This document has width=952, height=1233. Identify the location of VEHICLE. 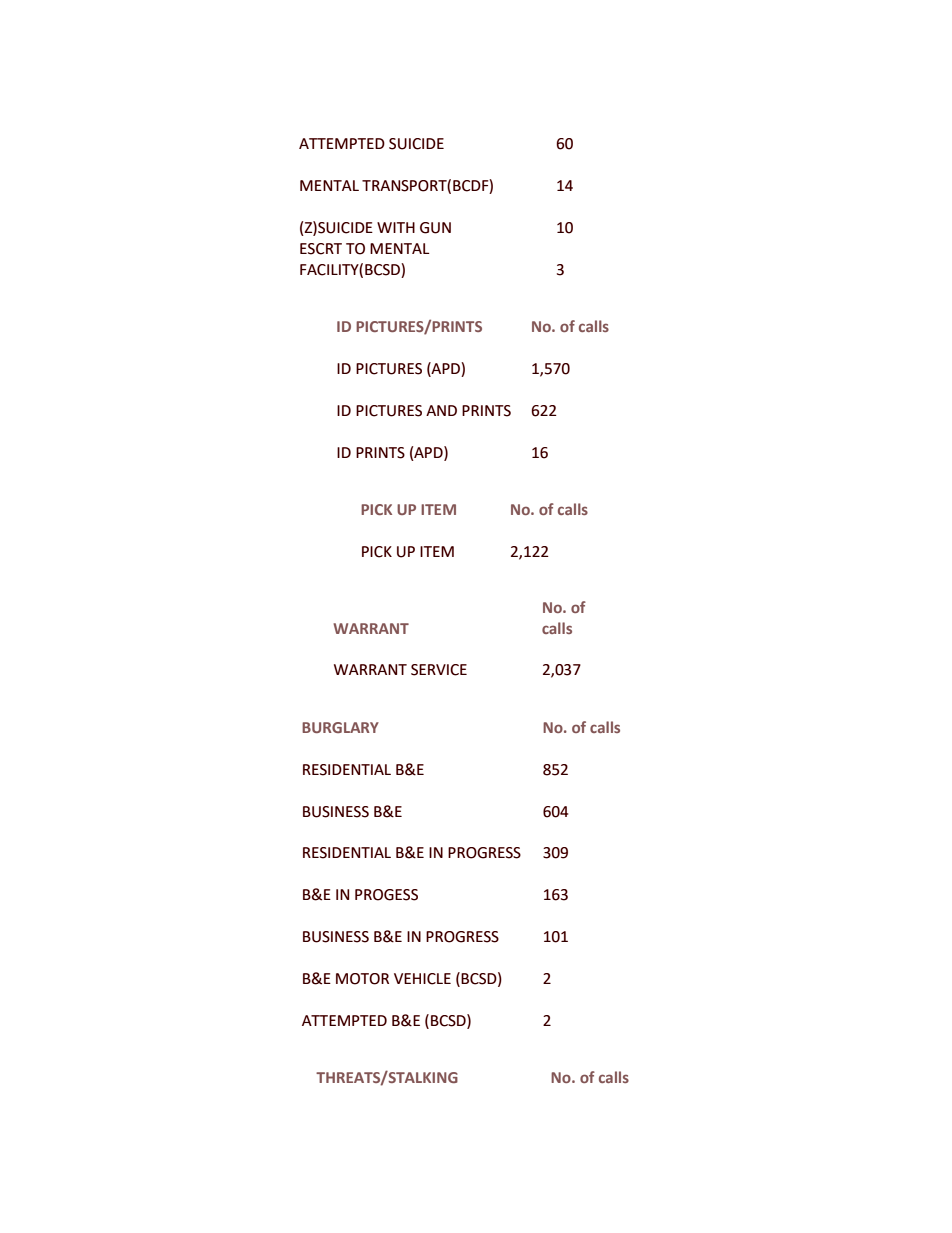
(422, 979).
